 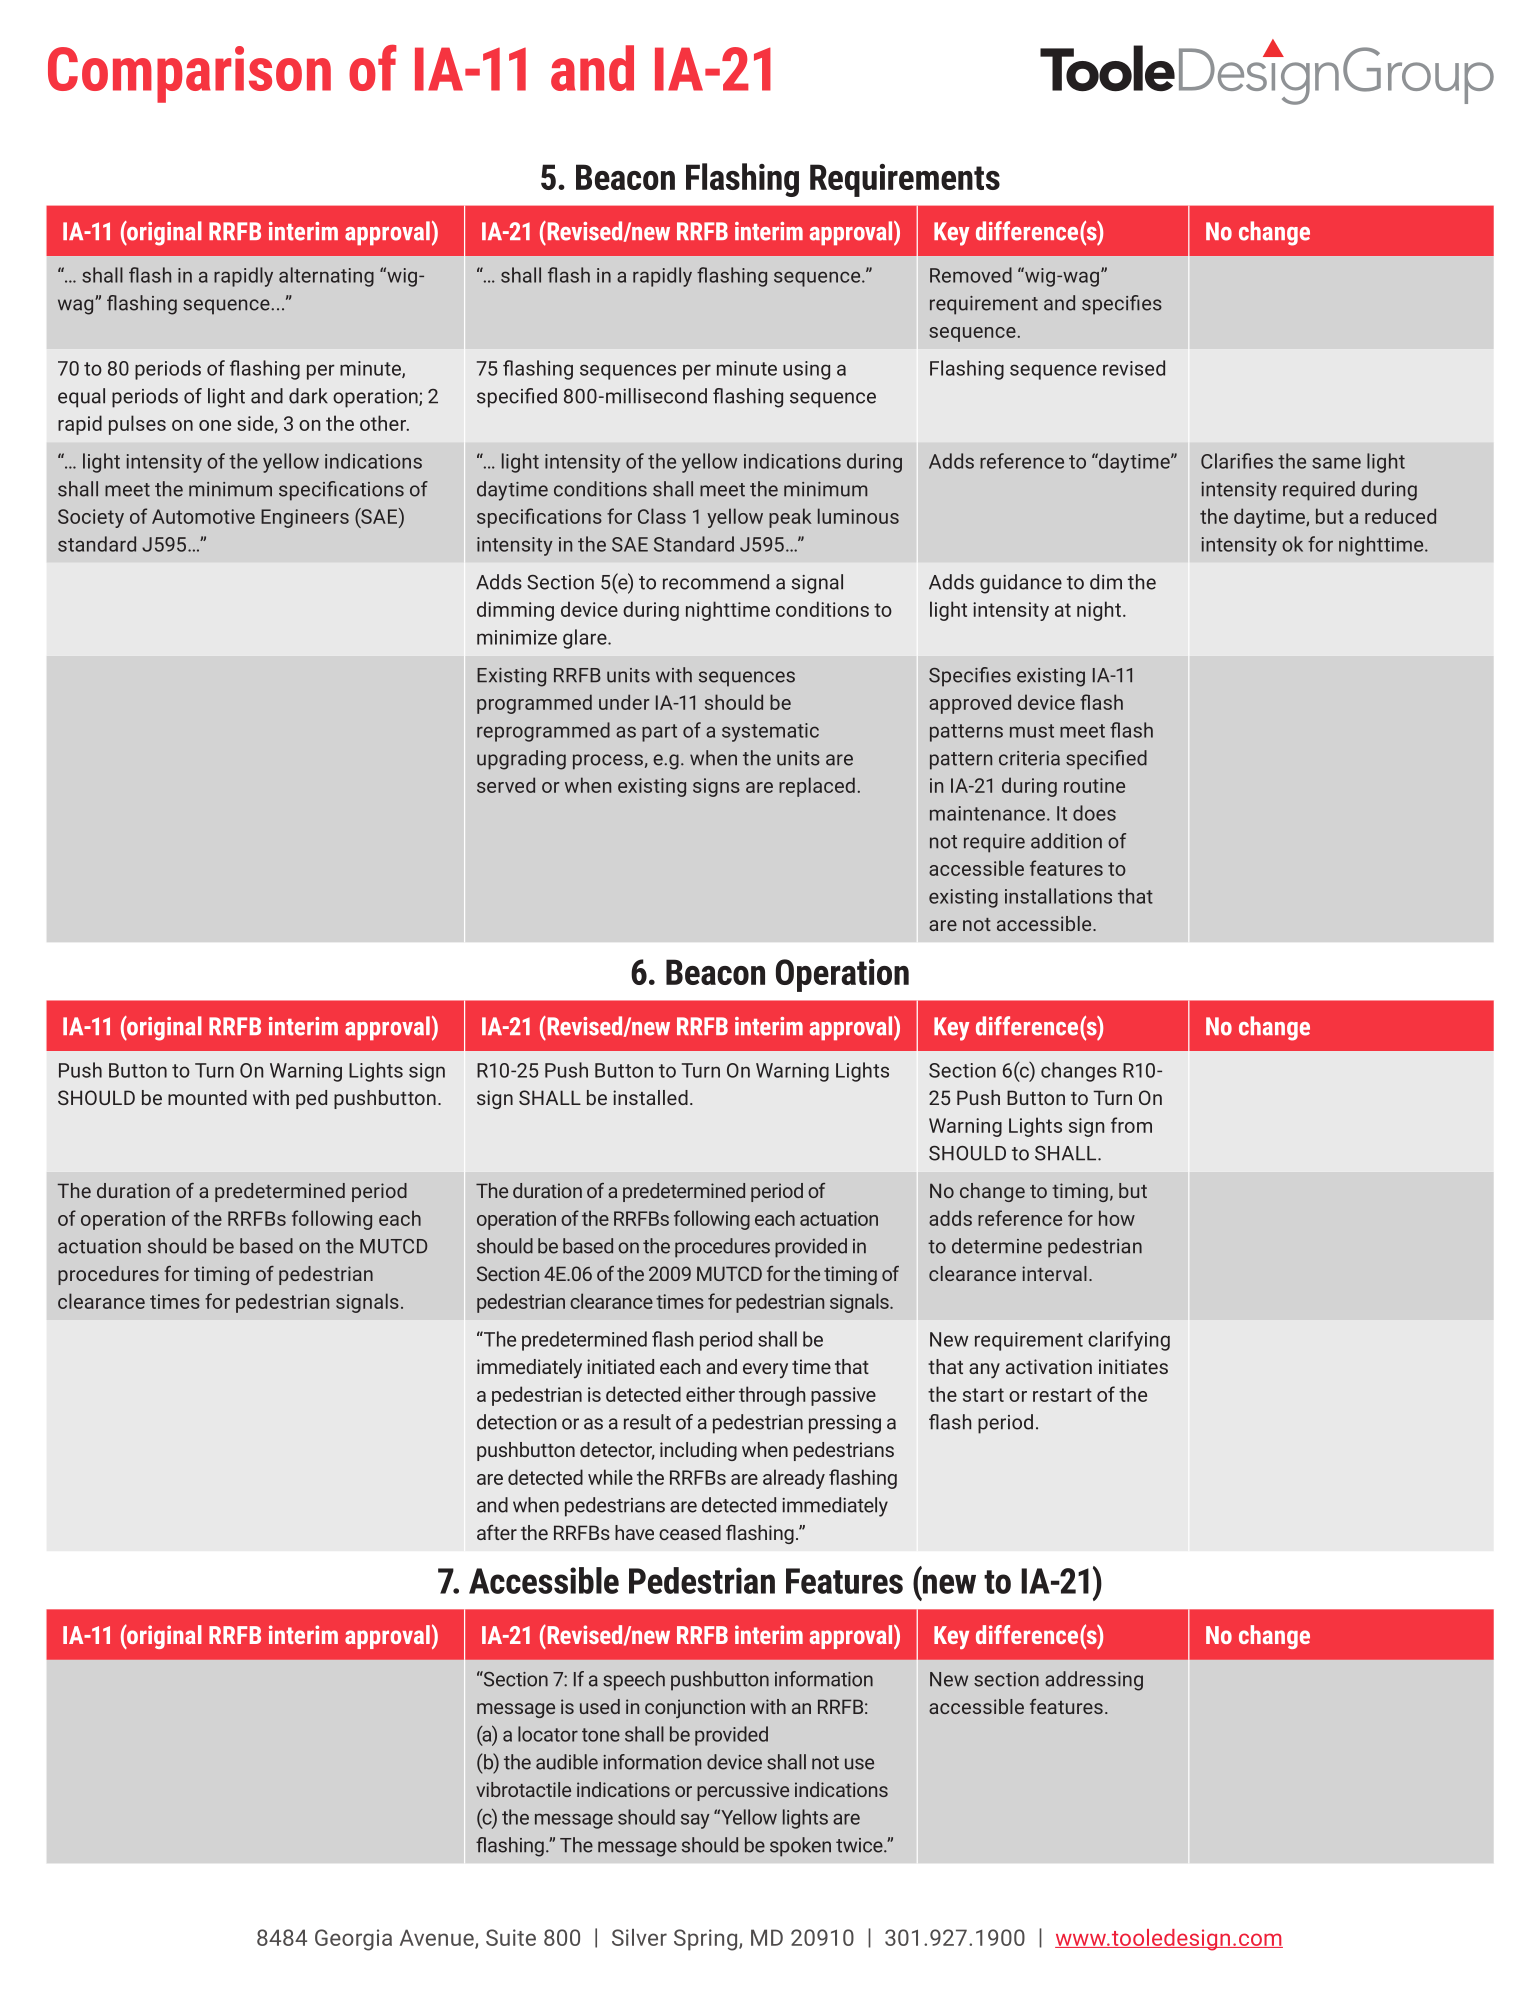 What do you see at coordinates (353, 1940) in the screenshot?
I see `Georgia` at bounding box center [353, 1940].
